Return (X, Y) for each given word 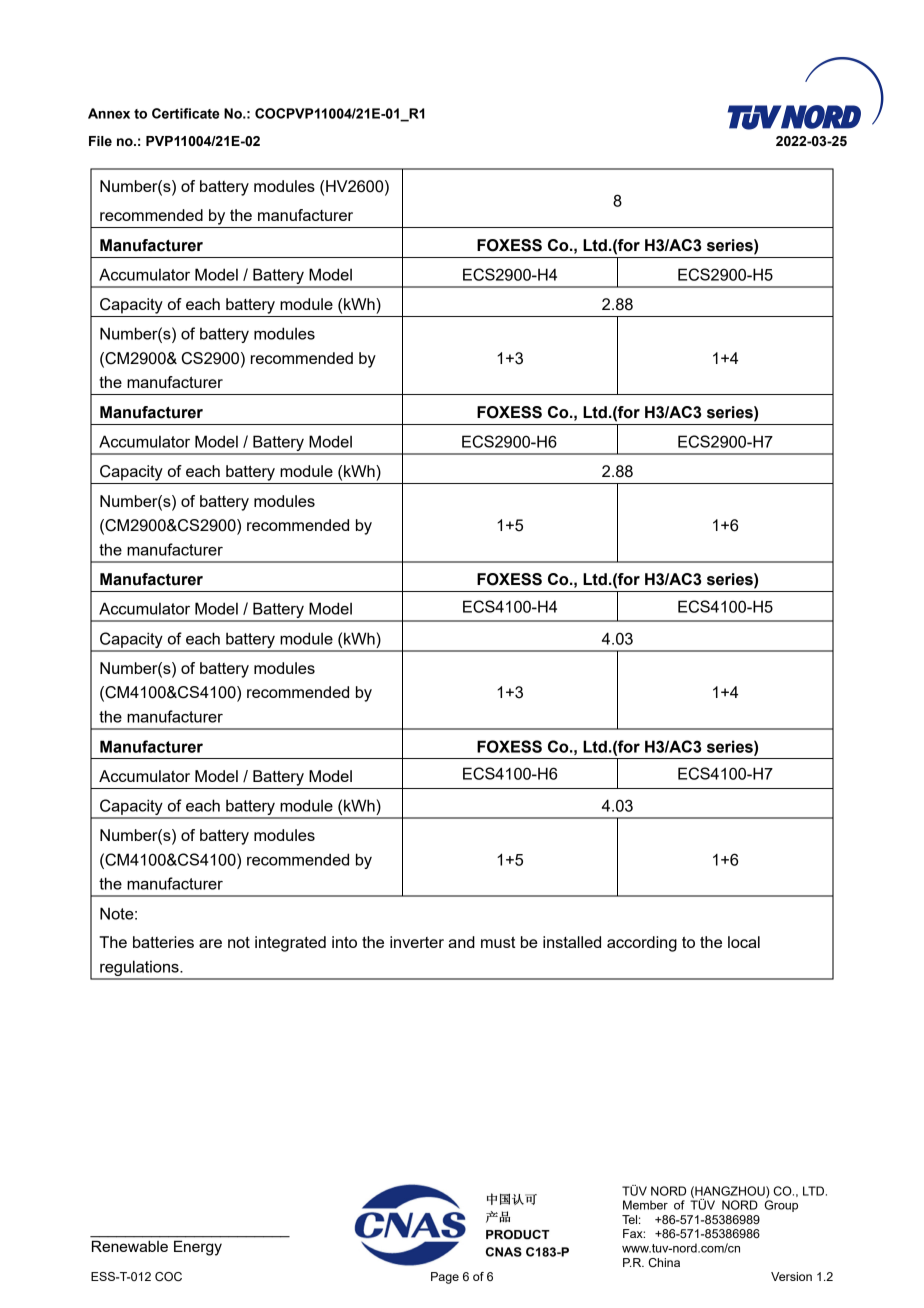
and (461, 942)
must (498, 942)
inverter (417, 942)
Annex (109, 113)
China (664, 1262)
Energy (198, 1248)
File (100, 141)
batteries (163, 942)
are (210, 943)
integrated (290, 944)
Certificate (186, 113)
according (642, 944)
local (744, 942)
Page (445, 1278)
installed (572, 942)
